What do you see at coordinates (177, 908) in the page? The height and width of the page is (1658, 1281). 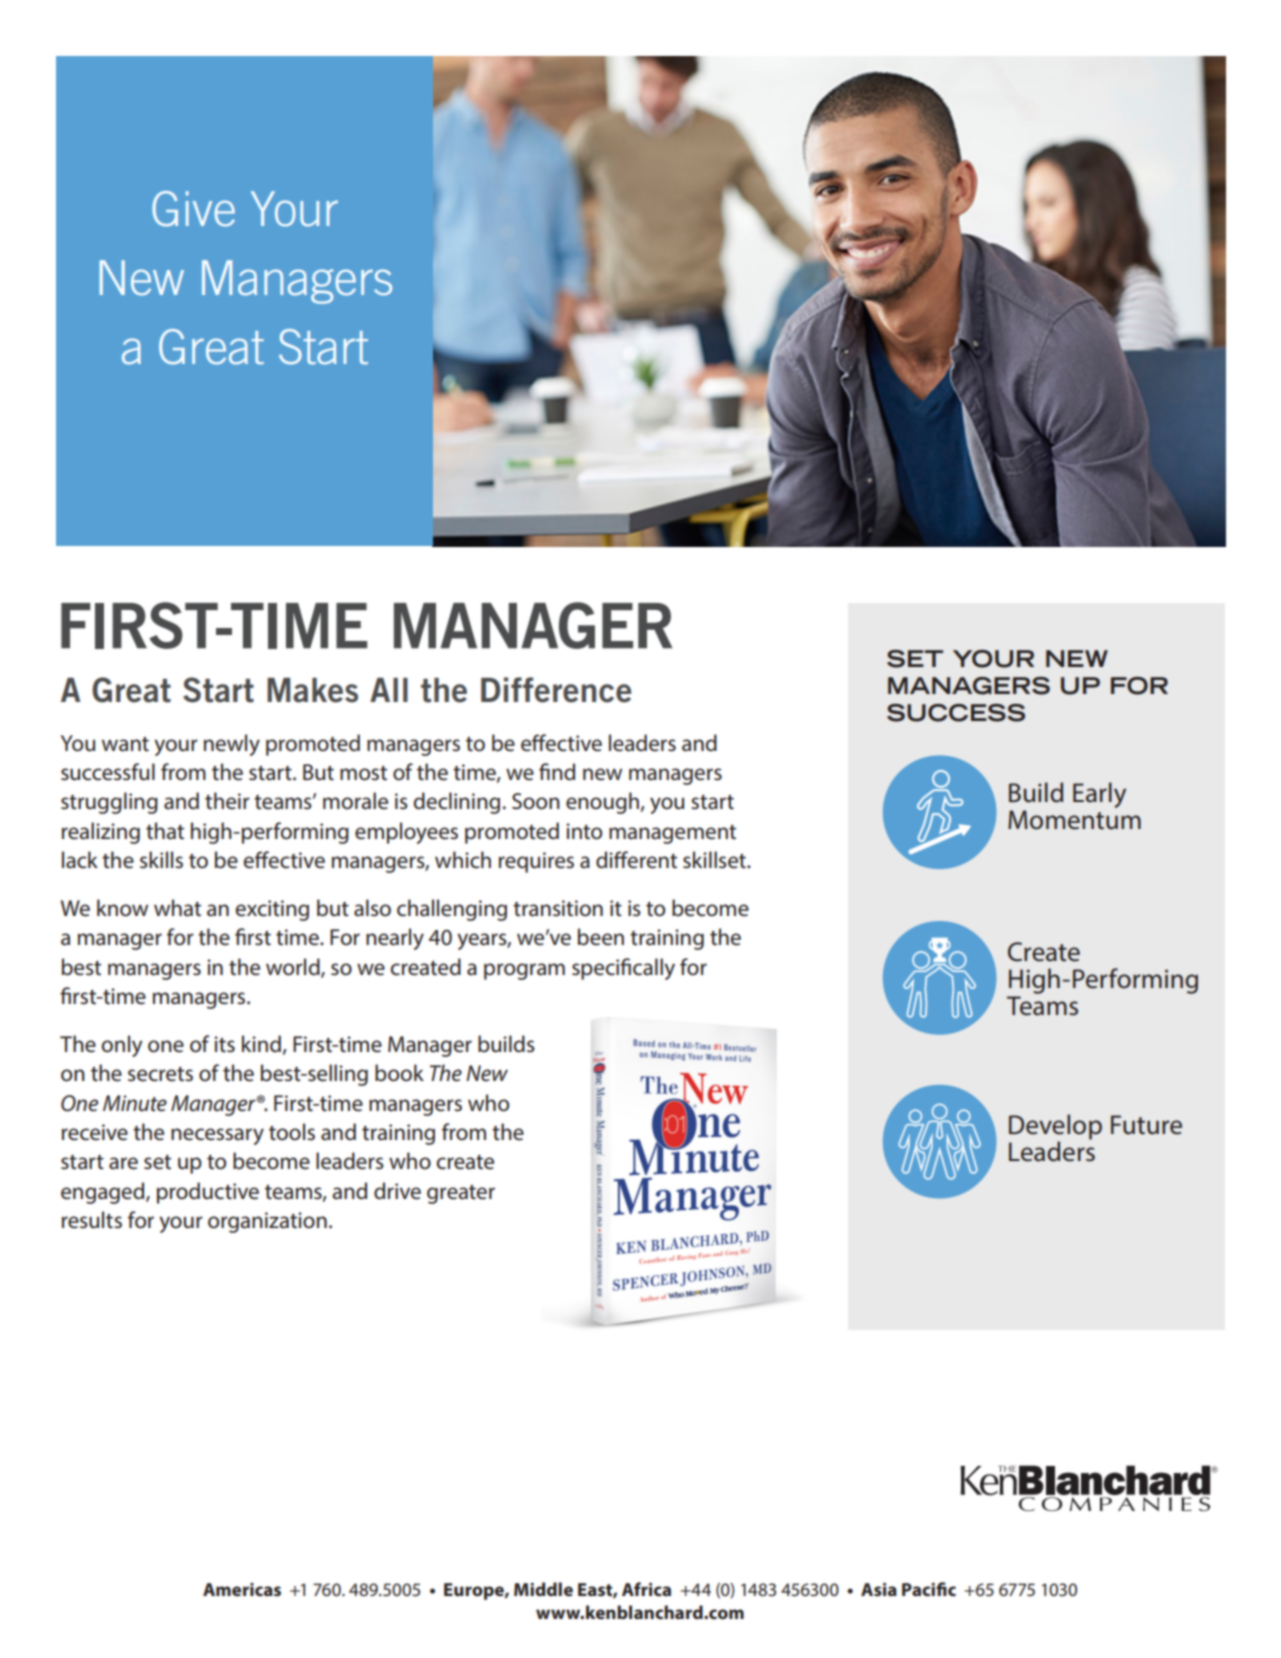 I see `what` at bounding box center [177, 908].
